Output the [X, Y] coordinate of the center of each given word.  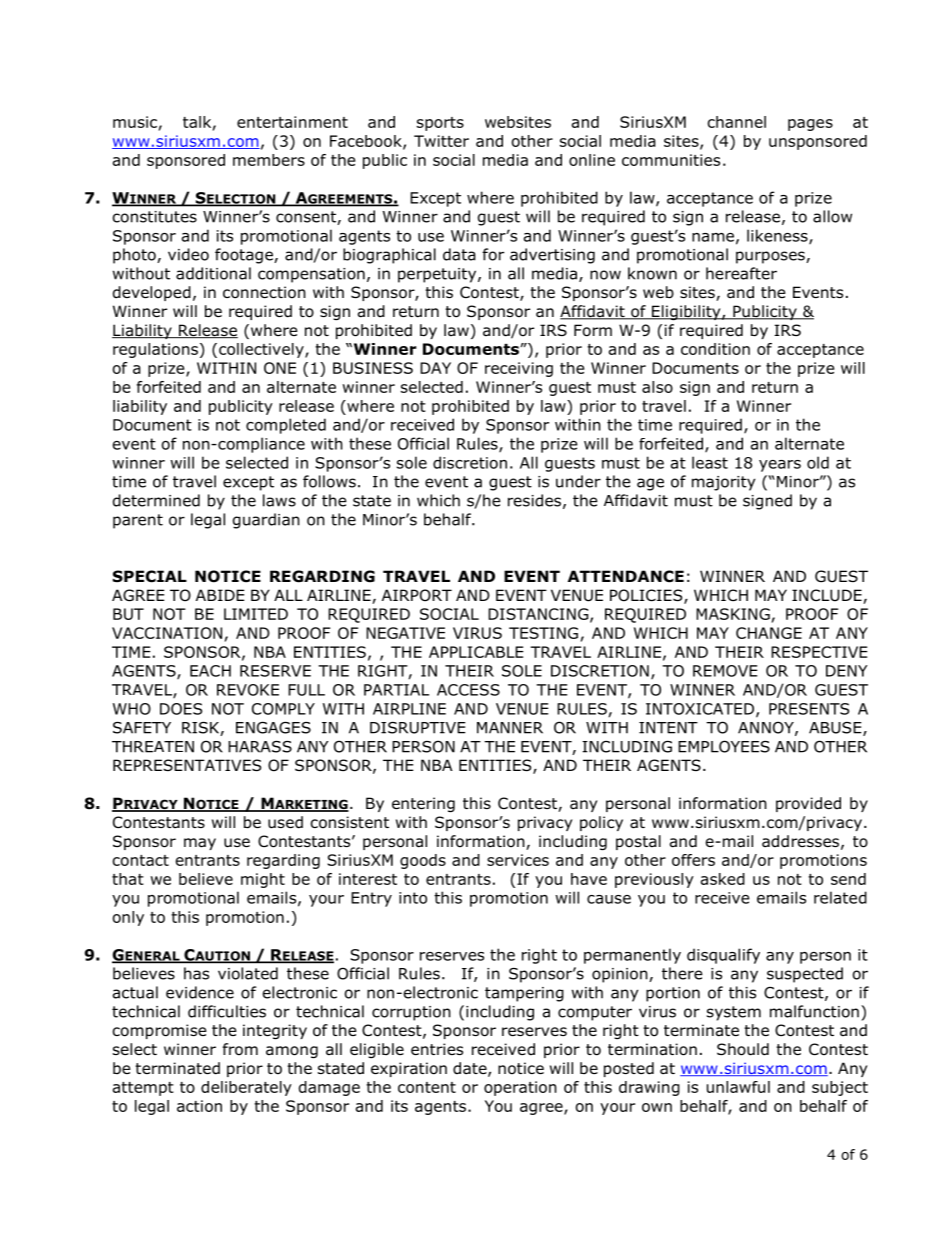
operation [520, 1088]
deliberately [246, 1088]
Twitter [441, 141]
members [269, 160]
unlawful [738, 1087]
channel [737, 122]
